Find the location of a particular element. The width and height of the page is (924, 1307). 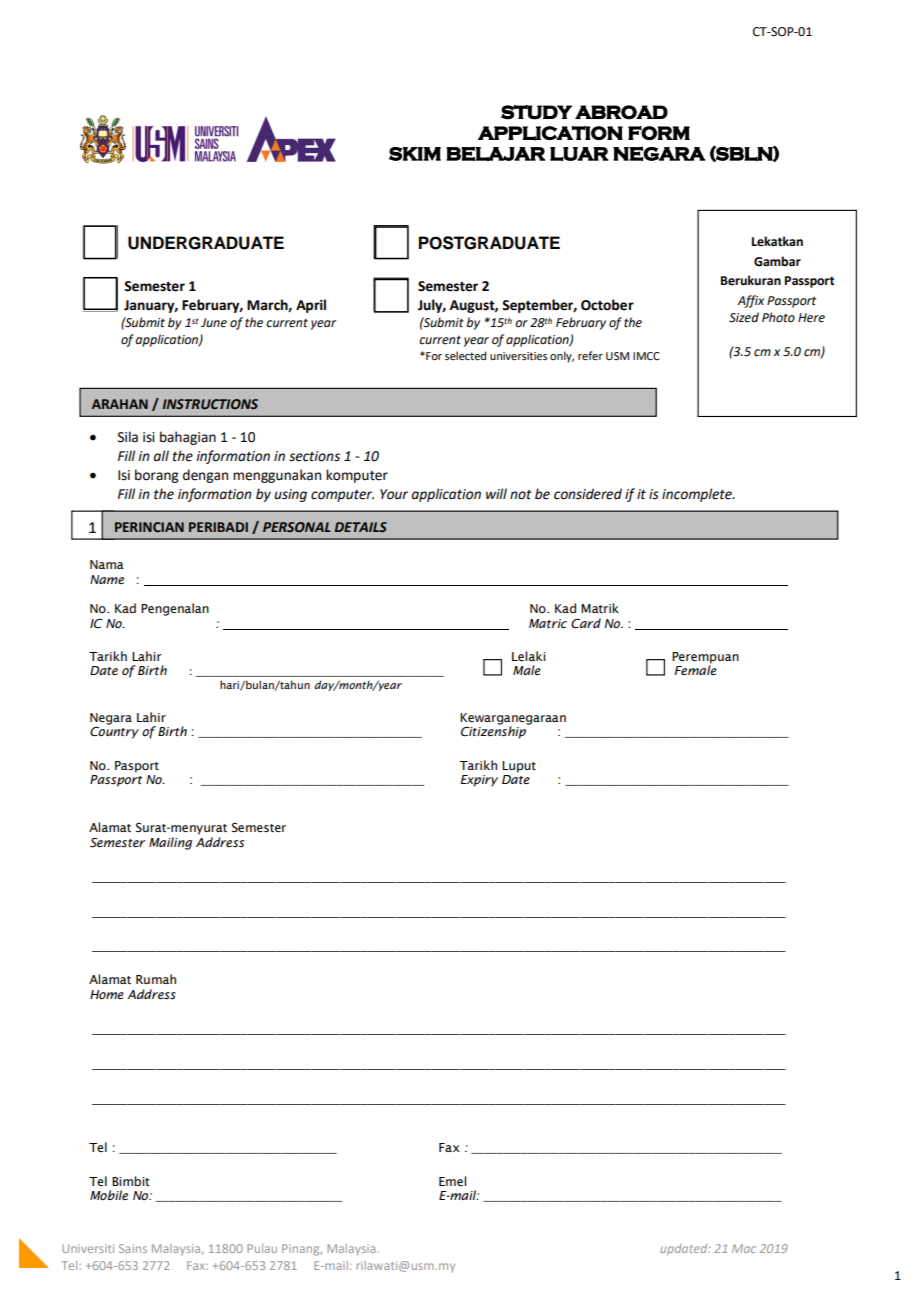

incomplete is located at coordinates (698, 495).
